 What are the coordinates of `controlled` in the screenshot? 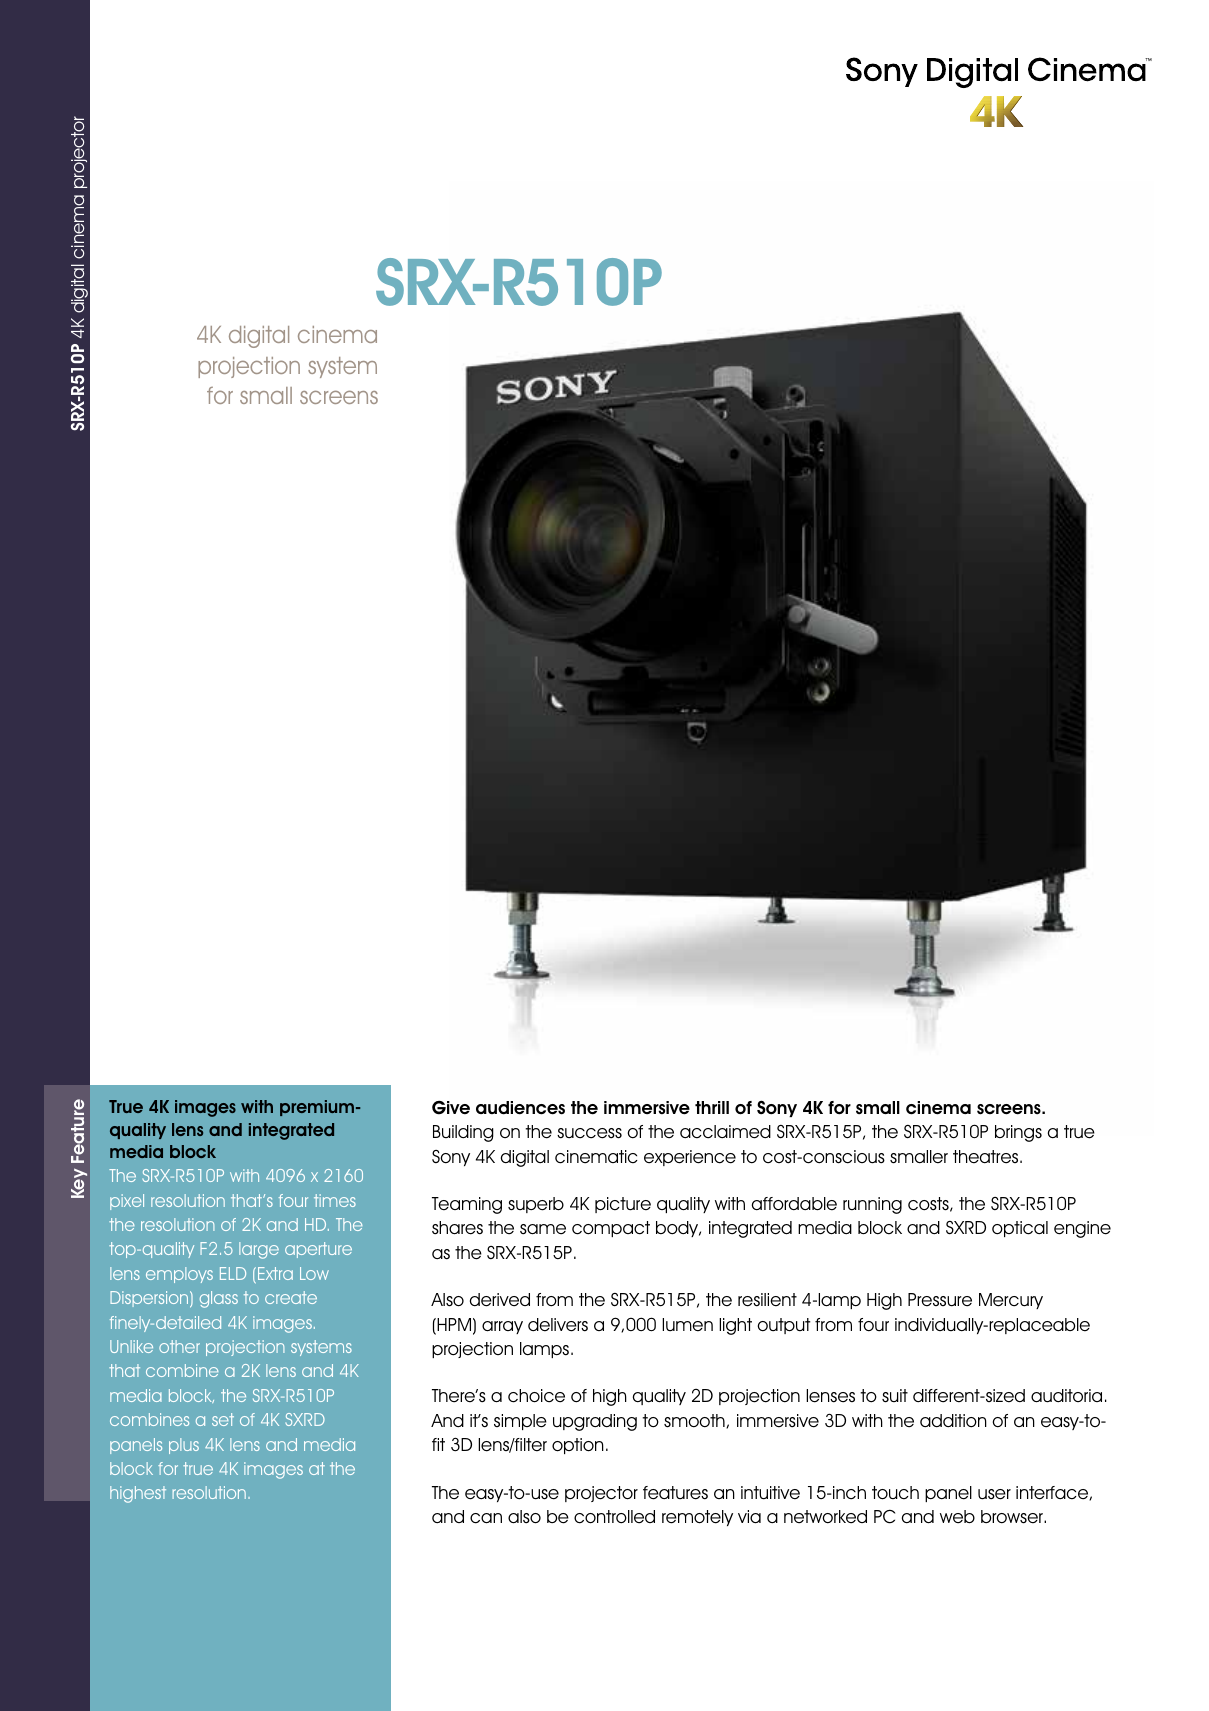 It's located at (614, 1517).
